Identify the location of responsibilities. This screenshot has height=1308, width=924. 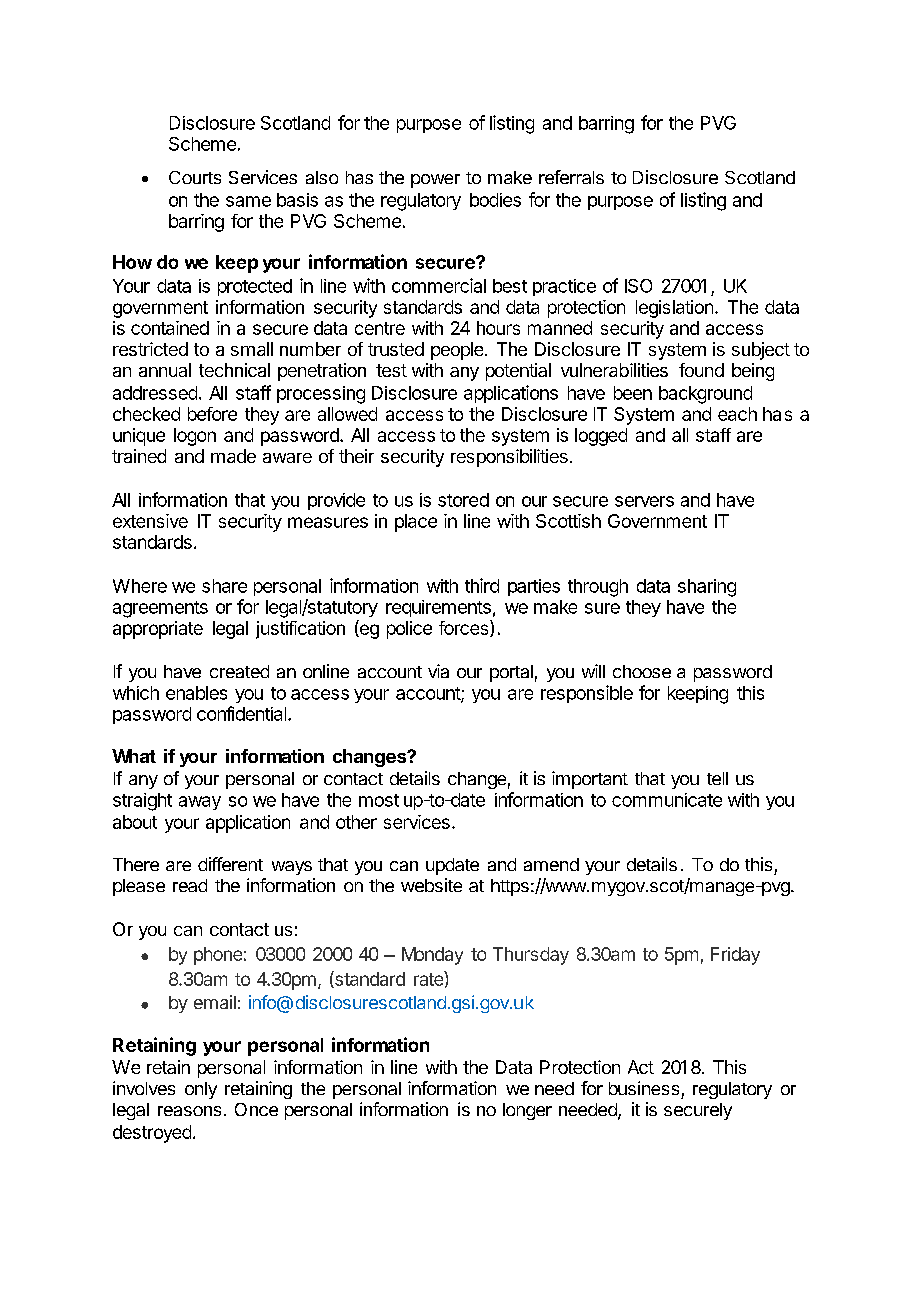
(509, 458).
